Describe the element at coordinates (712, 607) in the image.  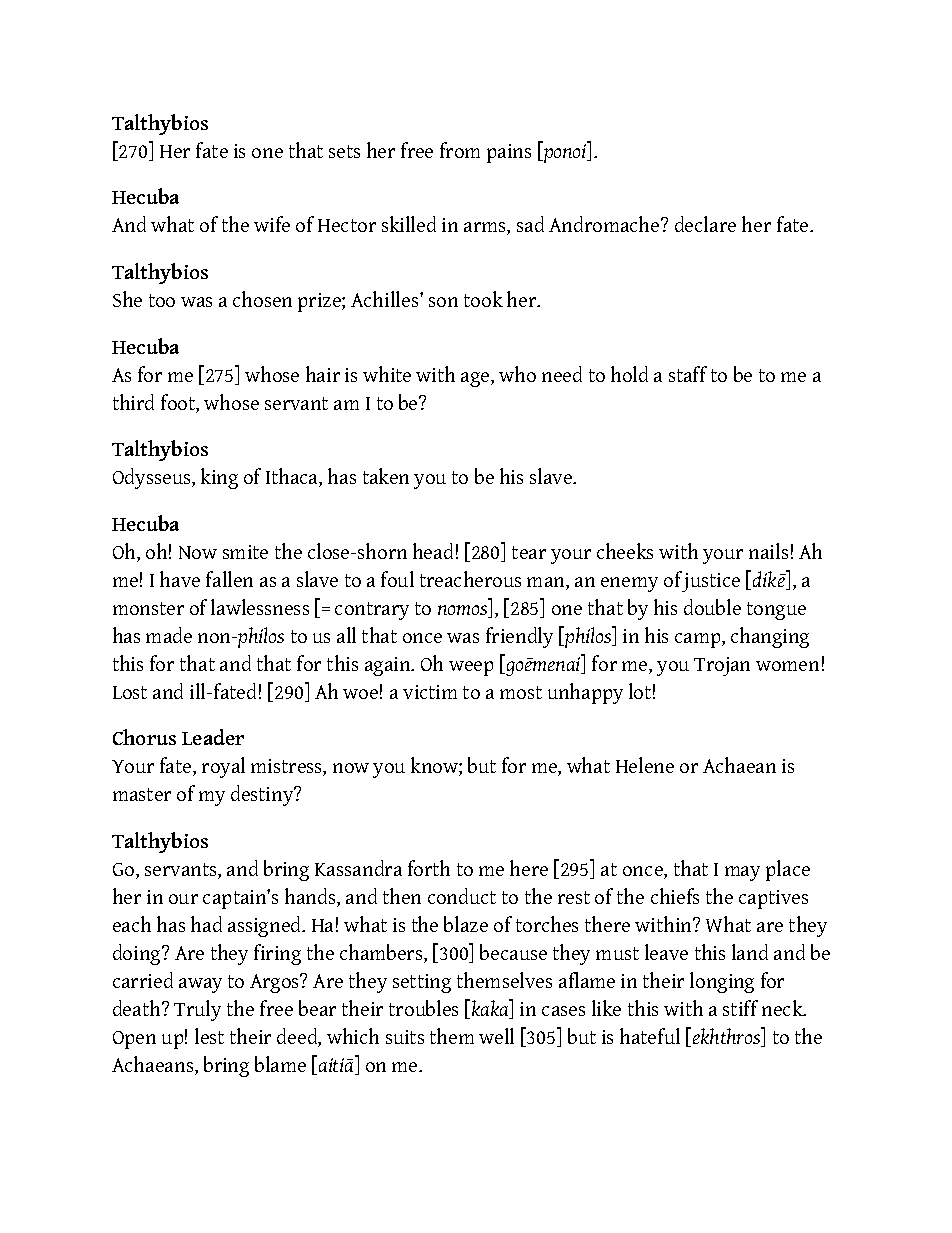
I see `double` at that location.
